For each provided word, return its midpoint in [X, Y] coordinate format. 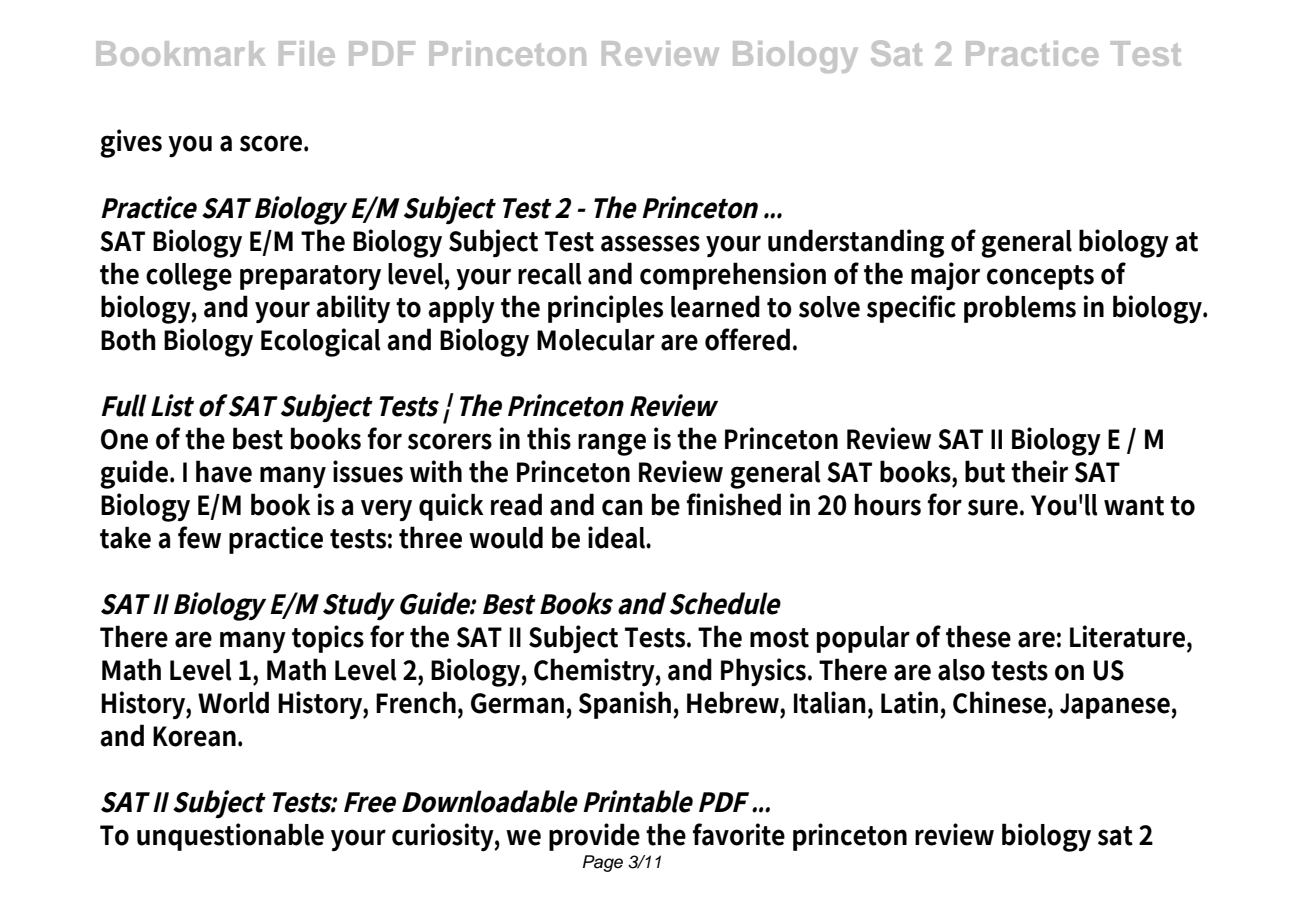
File [307, 53]
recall [550, 274]
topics [328, 639]
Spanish [625, 705]
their [1039, 471]
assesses [650, 243]
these [978, 636]
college [189, 277]
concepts [1040, 277]
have [224, 471]
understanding [856, 243]
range [612, 444]
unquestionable [230, 837]
